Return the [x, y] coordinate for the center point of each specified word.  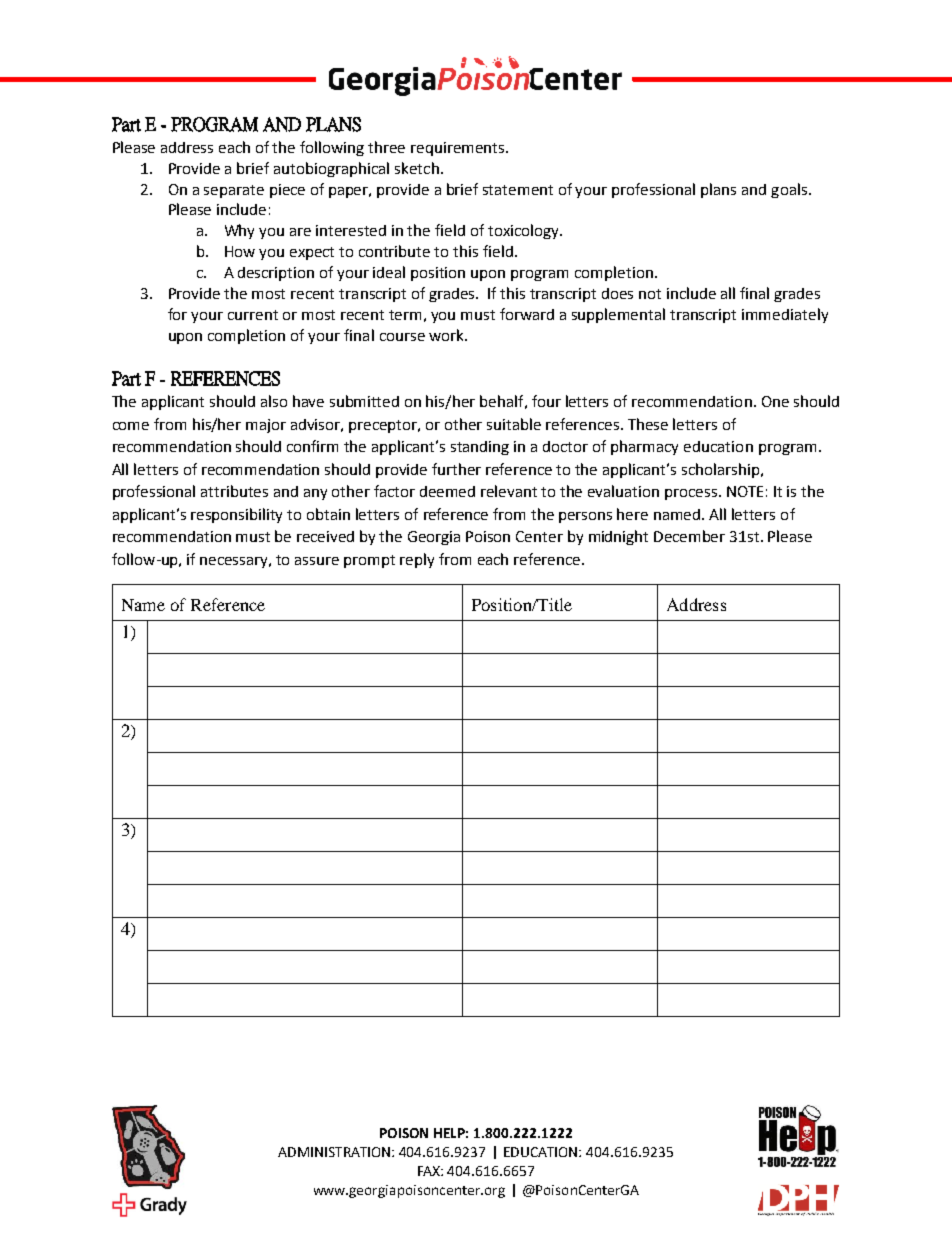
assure [317, 561]
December [689, 536]
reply [417, 560]
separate [234, 191]
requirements [457, 149]
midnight [618, 537]
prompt [369, 561]
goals [789, 190]
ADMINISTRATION [335, 1152]
